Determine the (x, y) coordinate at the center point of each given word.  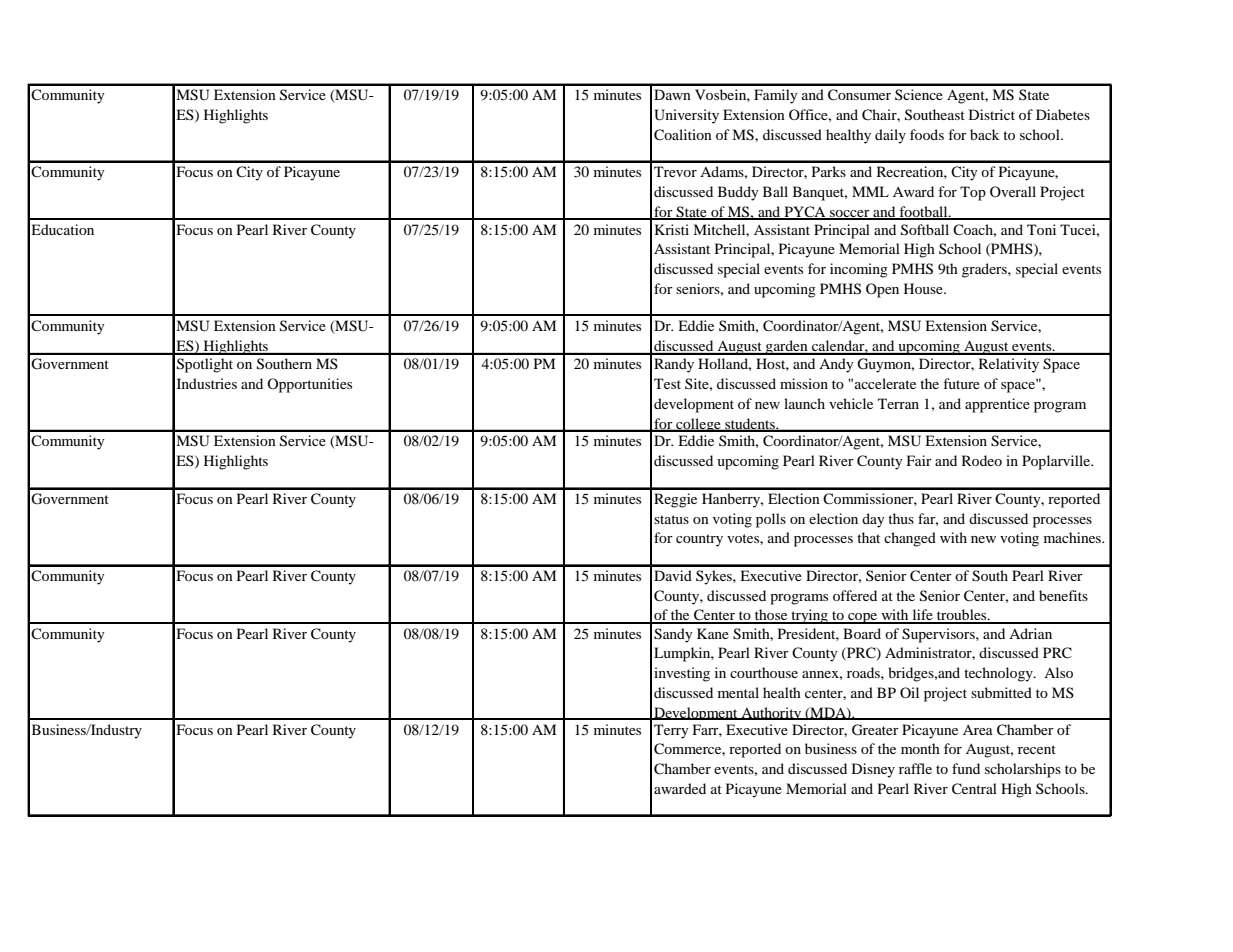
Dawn (672, 94)
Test (667, 383)
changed (910, 539)
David (673, 575)
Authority (771, 713)
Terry (671, 731)
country (699, 540)
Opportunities (309, 385)
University (686, 116)
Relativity (1009, 365)
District (992, 114)
